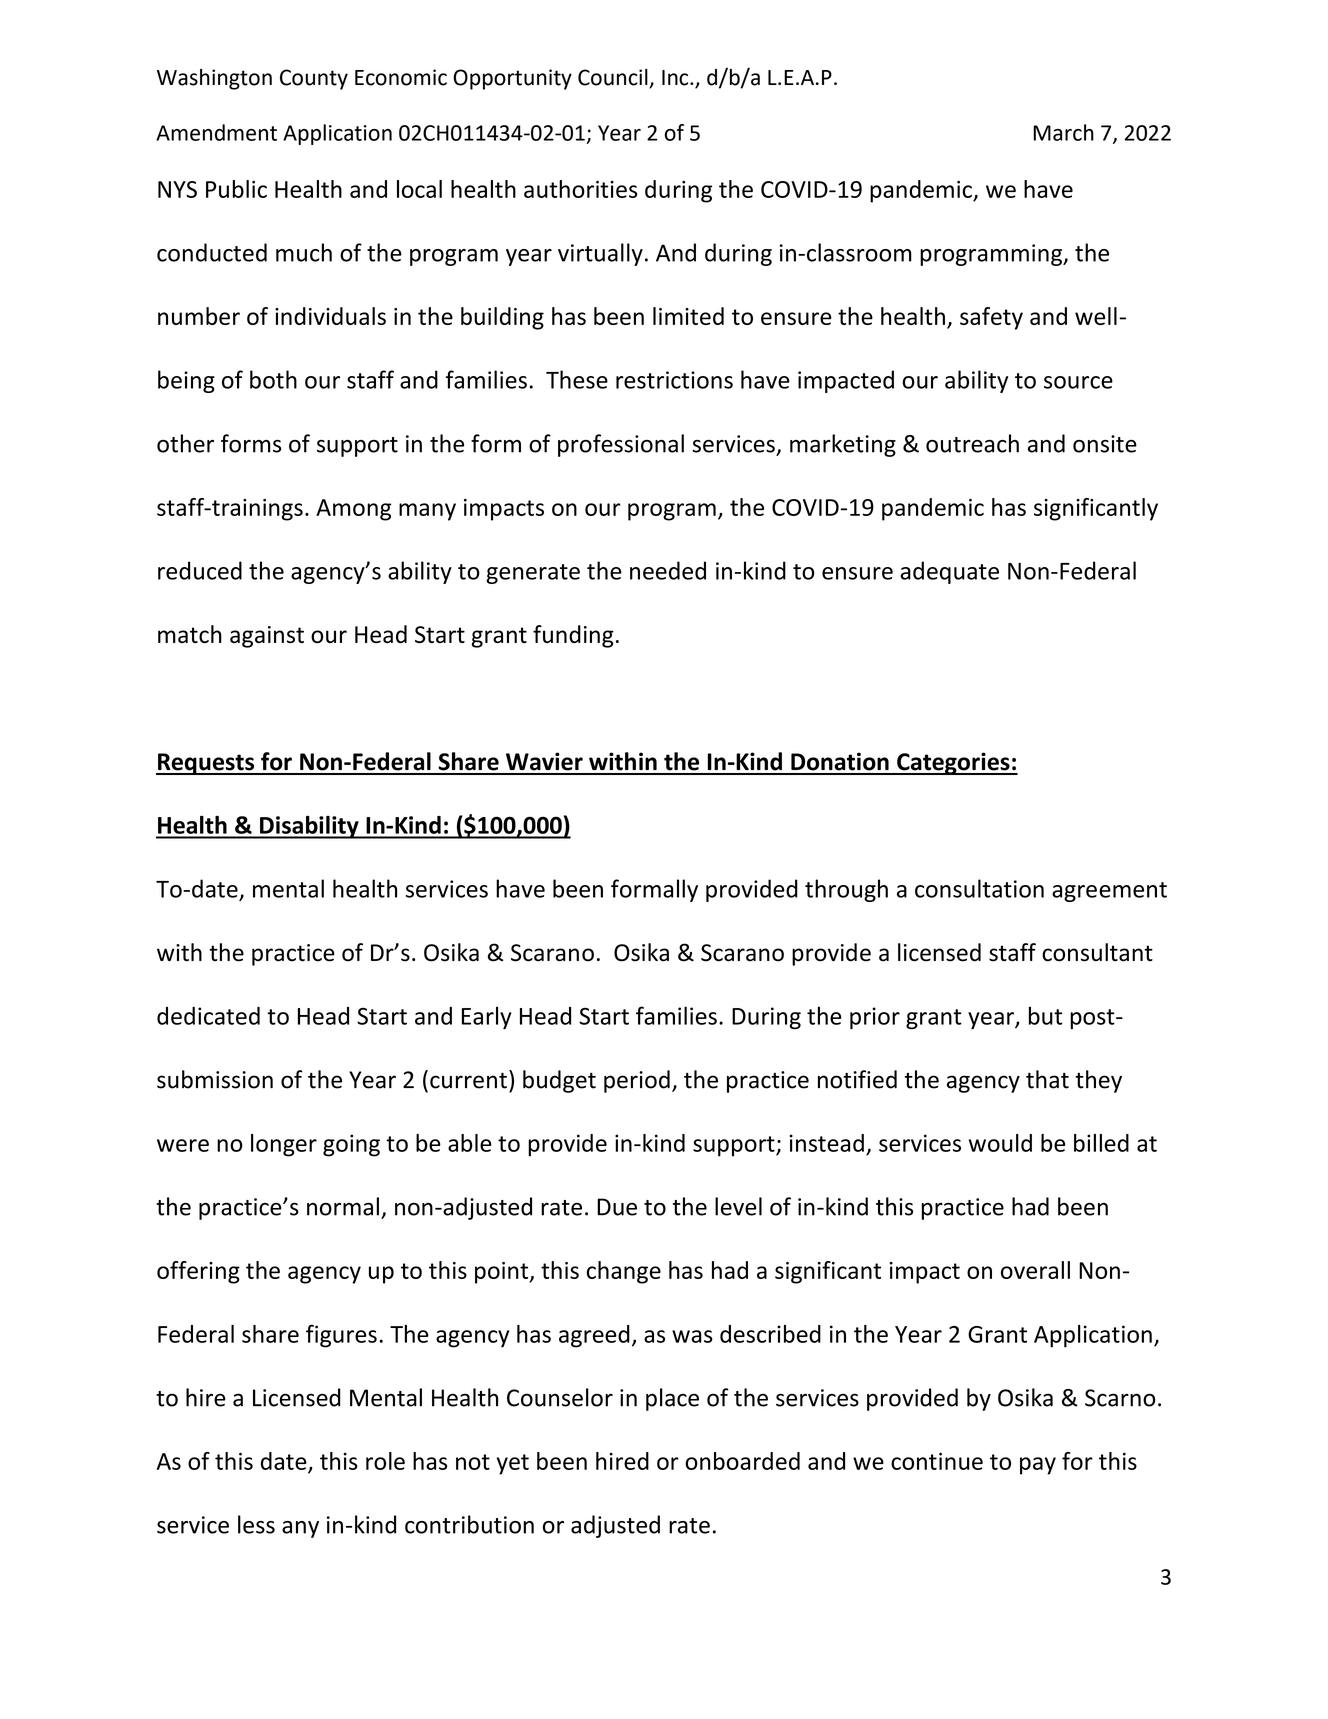 This screenshot has width=1328, height=1719. What do you see at coordinates (256, 1524) in the screenshot?
I see `less` at bounding box center [256, 1524].
